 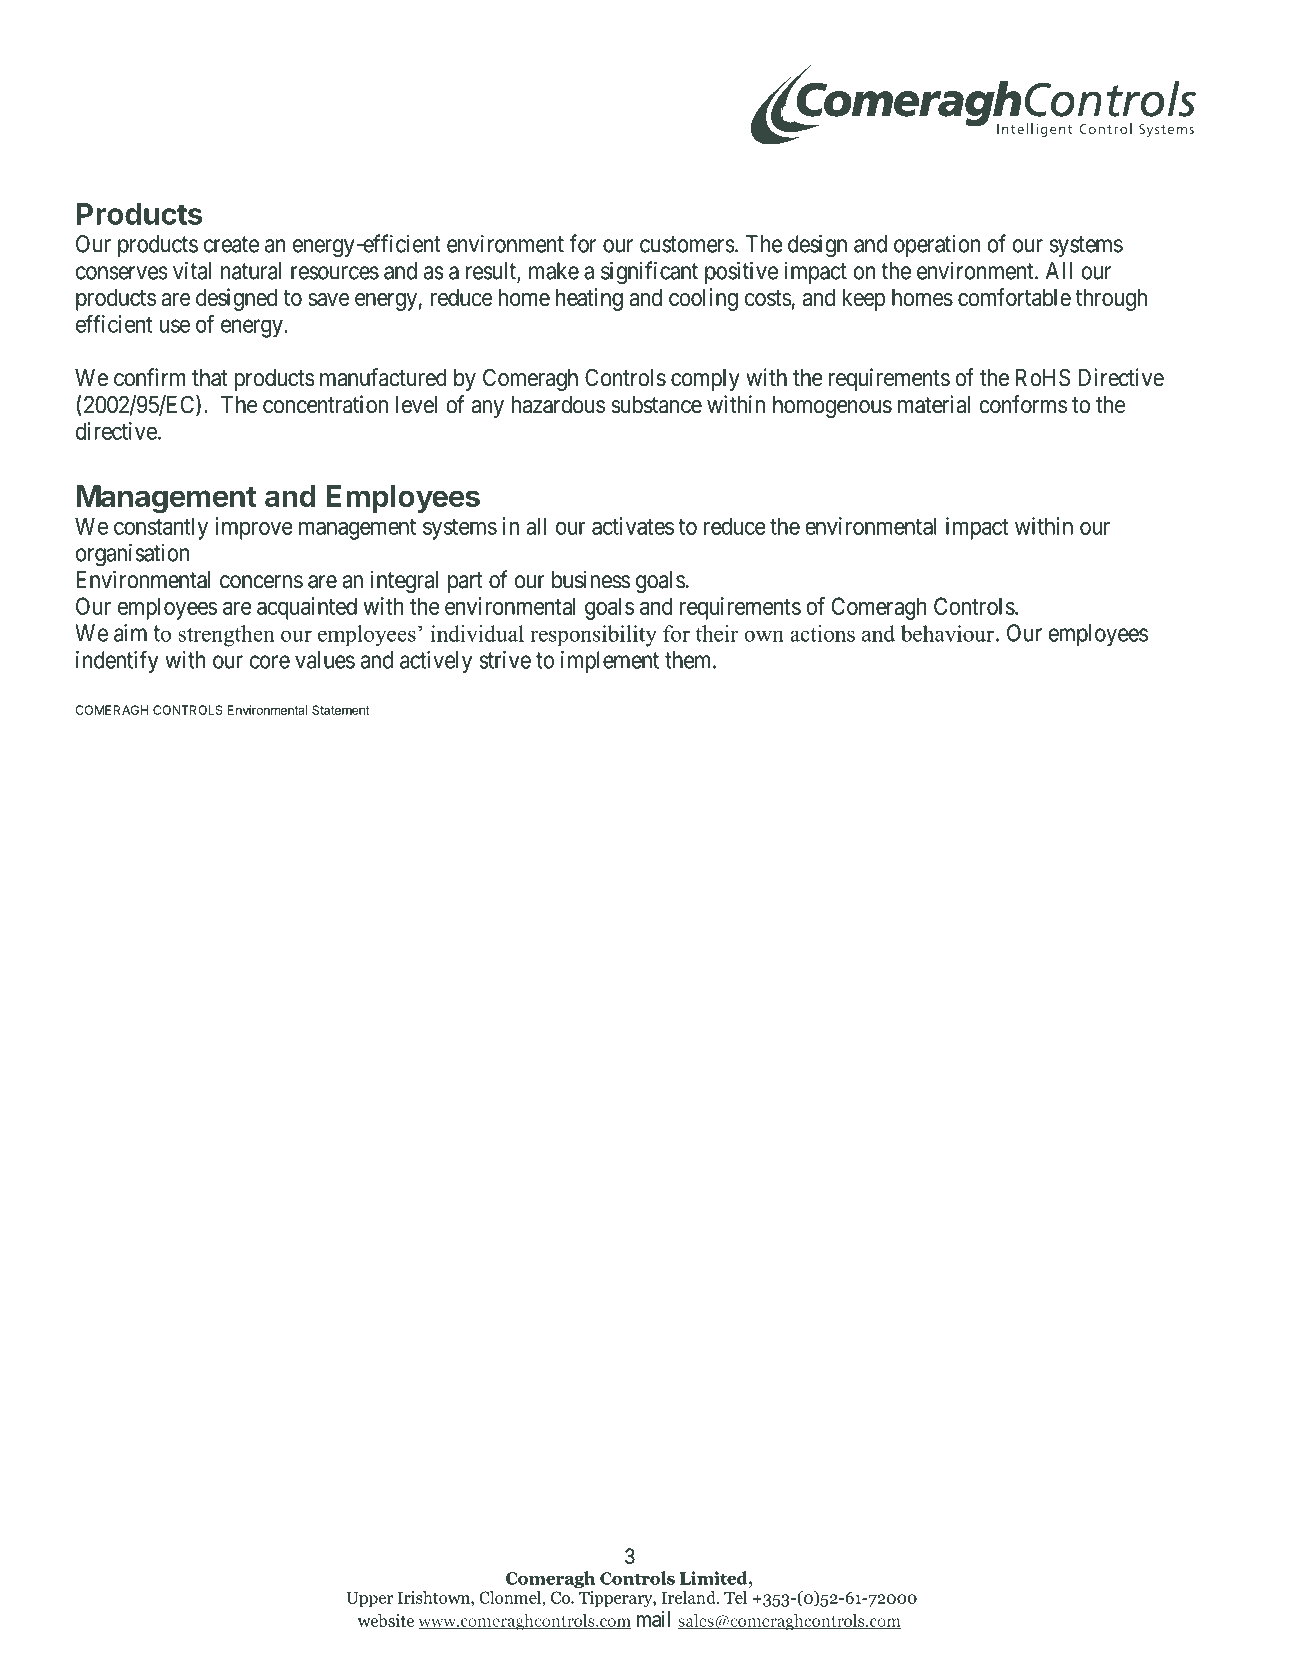 I want to click on website, so click(x=386, y=1620).
